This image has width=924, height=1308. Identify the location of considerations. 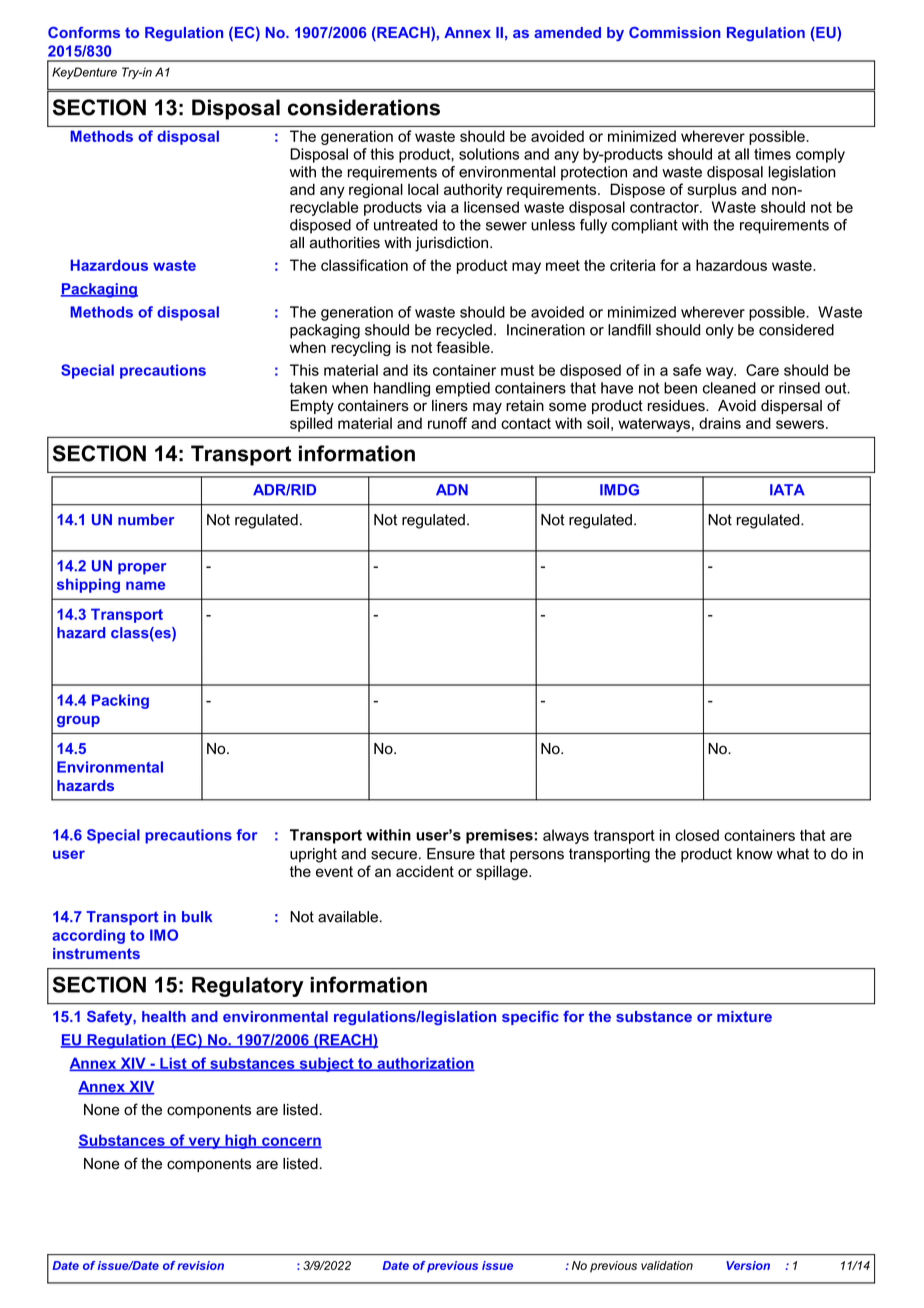
(364, 107).
